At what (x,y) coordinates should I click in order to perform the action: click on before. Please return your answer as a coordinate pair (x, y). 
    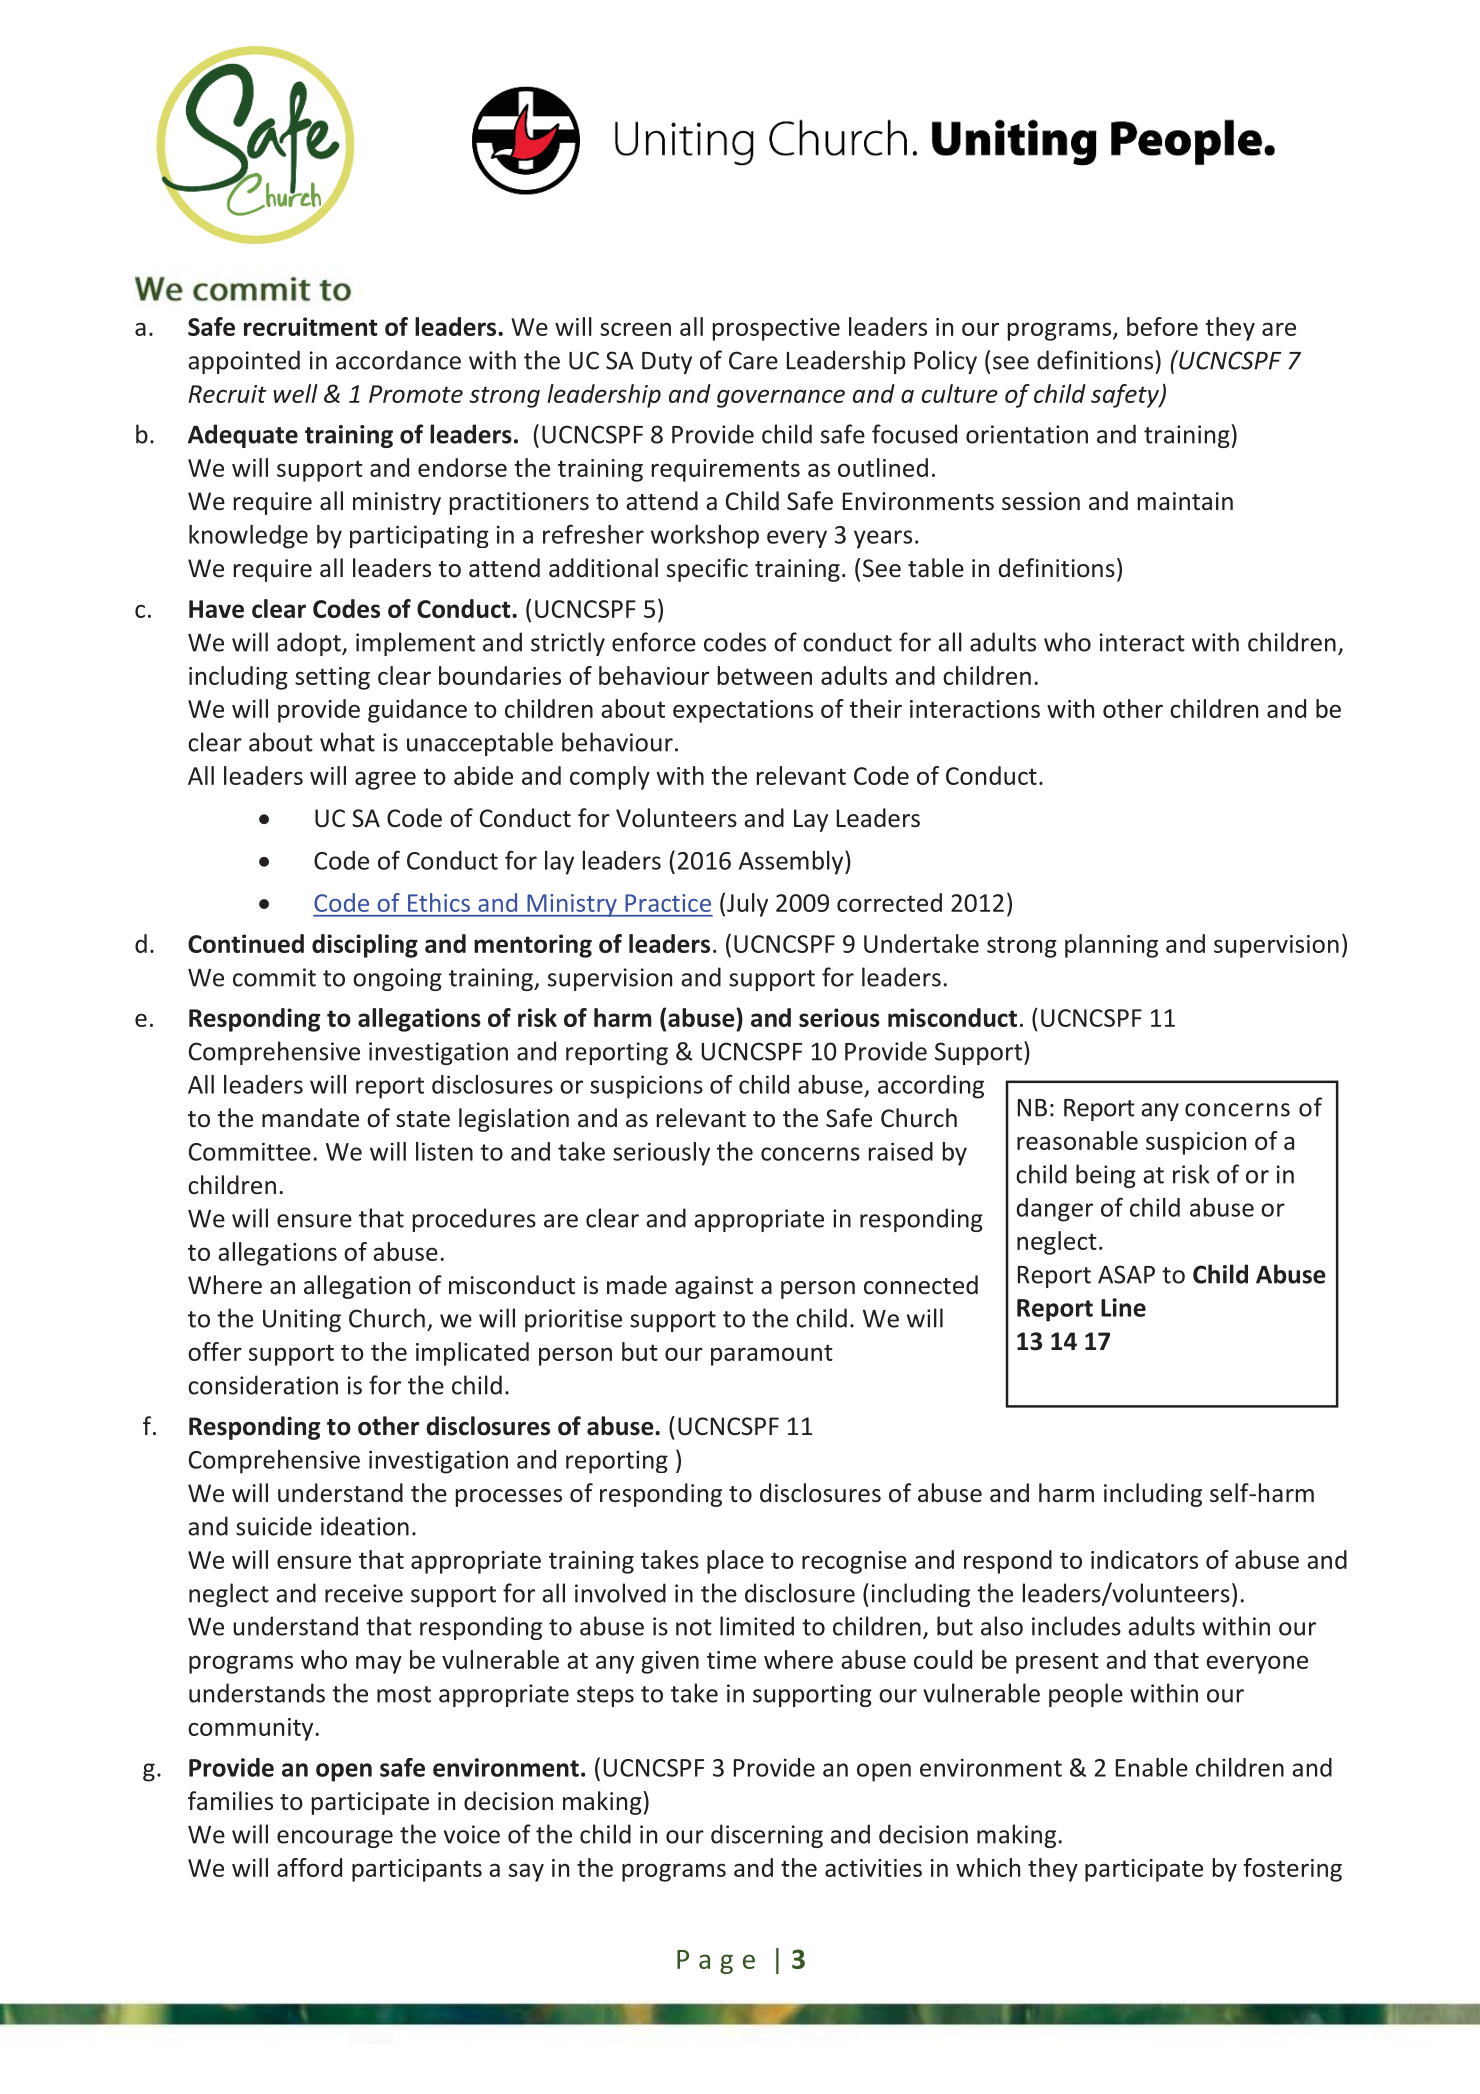
    Looking at the image, I should click on (1162, 326).
